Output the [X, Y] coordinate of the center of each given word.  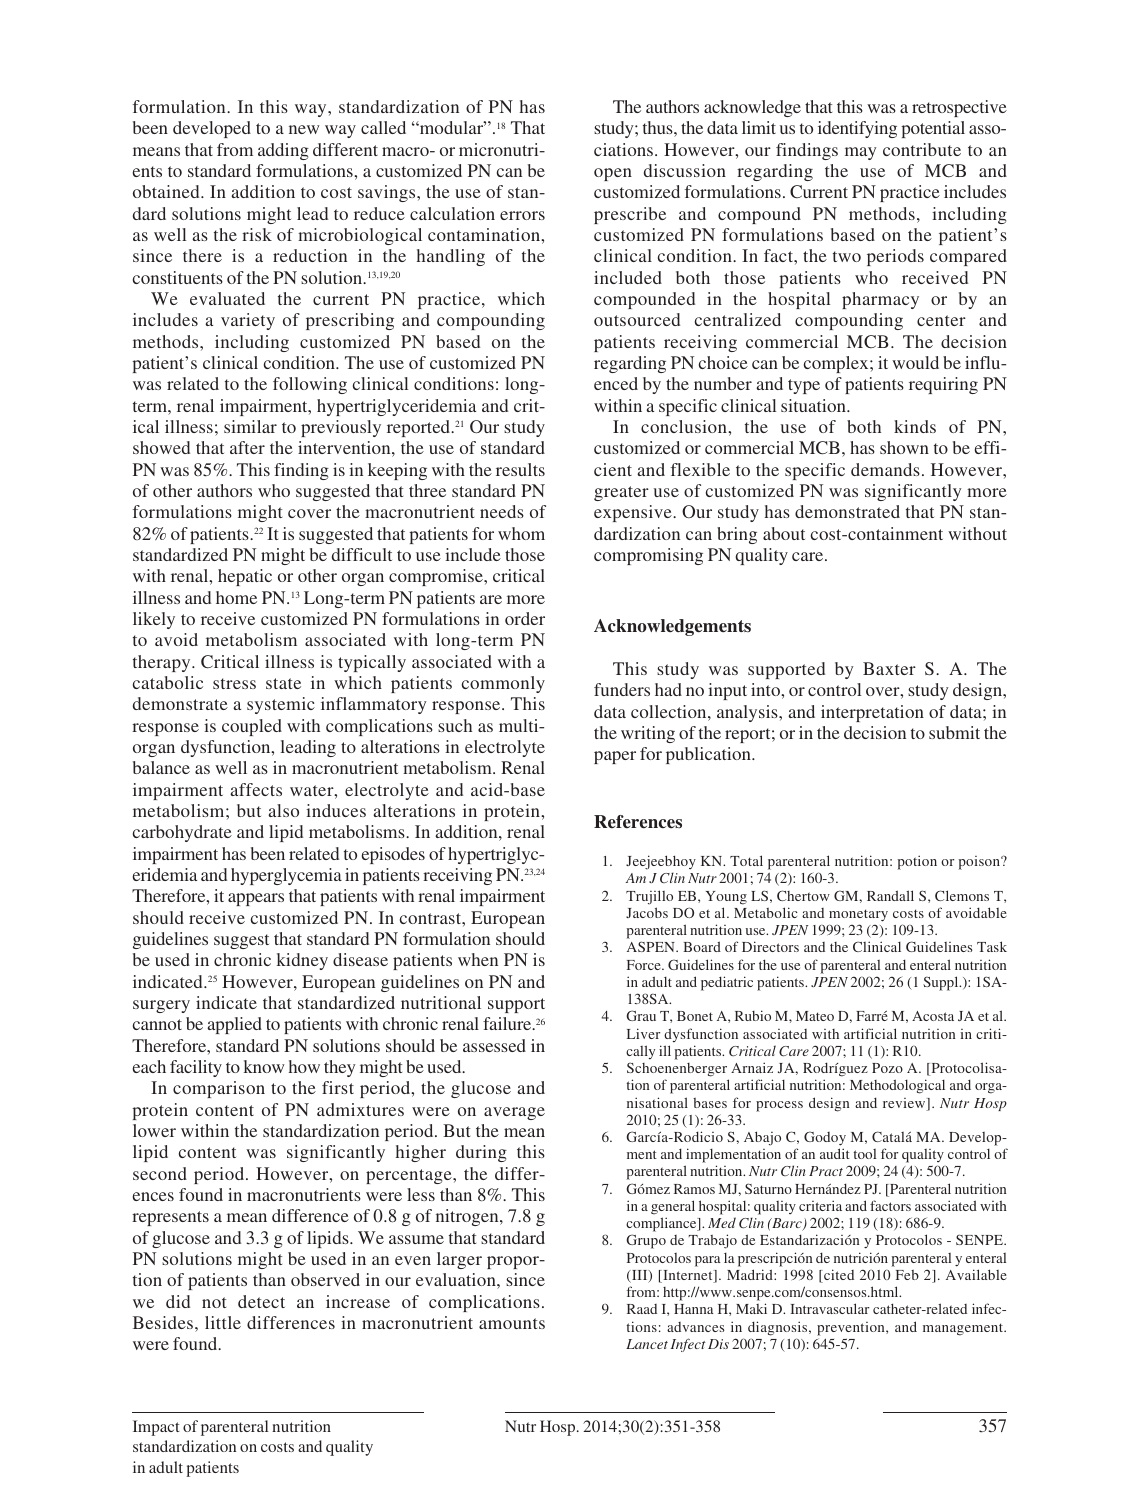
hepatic [245, 577]
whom [521, 533]
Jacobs [647, 912]
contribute [922, 149]
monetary [858, 915]
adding [283, 151]
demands [885, 469]
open [613, 174]
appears [256, 899]
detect [261, 1301]
